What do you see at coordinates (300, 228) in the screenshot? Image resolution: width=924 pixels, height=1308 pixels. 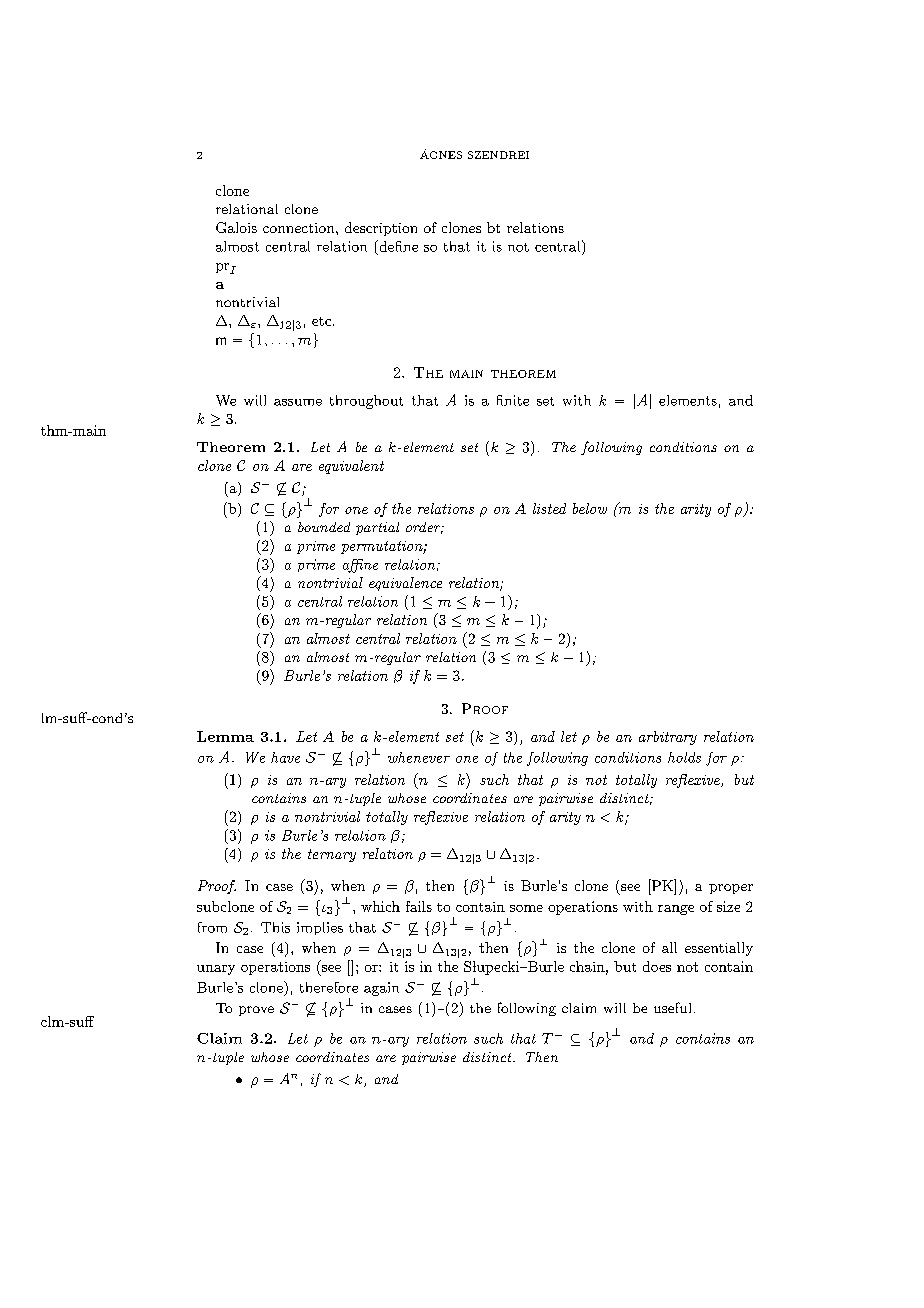 I see `connection` at bounding box center [300, 228].
